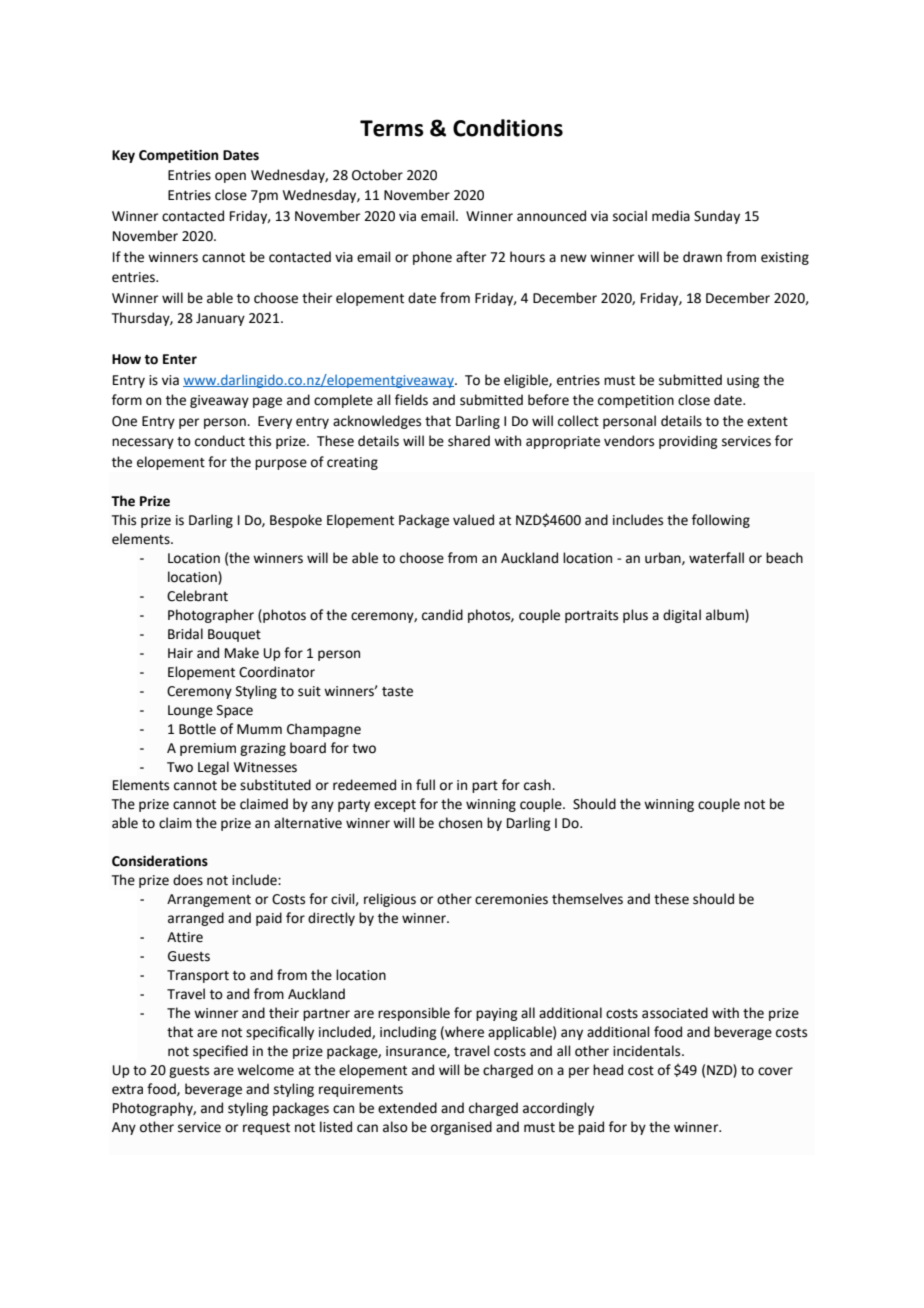 The height and width of the screenshot is (1308, 924). I want to click on Sunday, so click(717, 217).
